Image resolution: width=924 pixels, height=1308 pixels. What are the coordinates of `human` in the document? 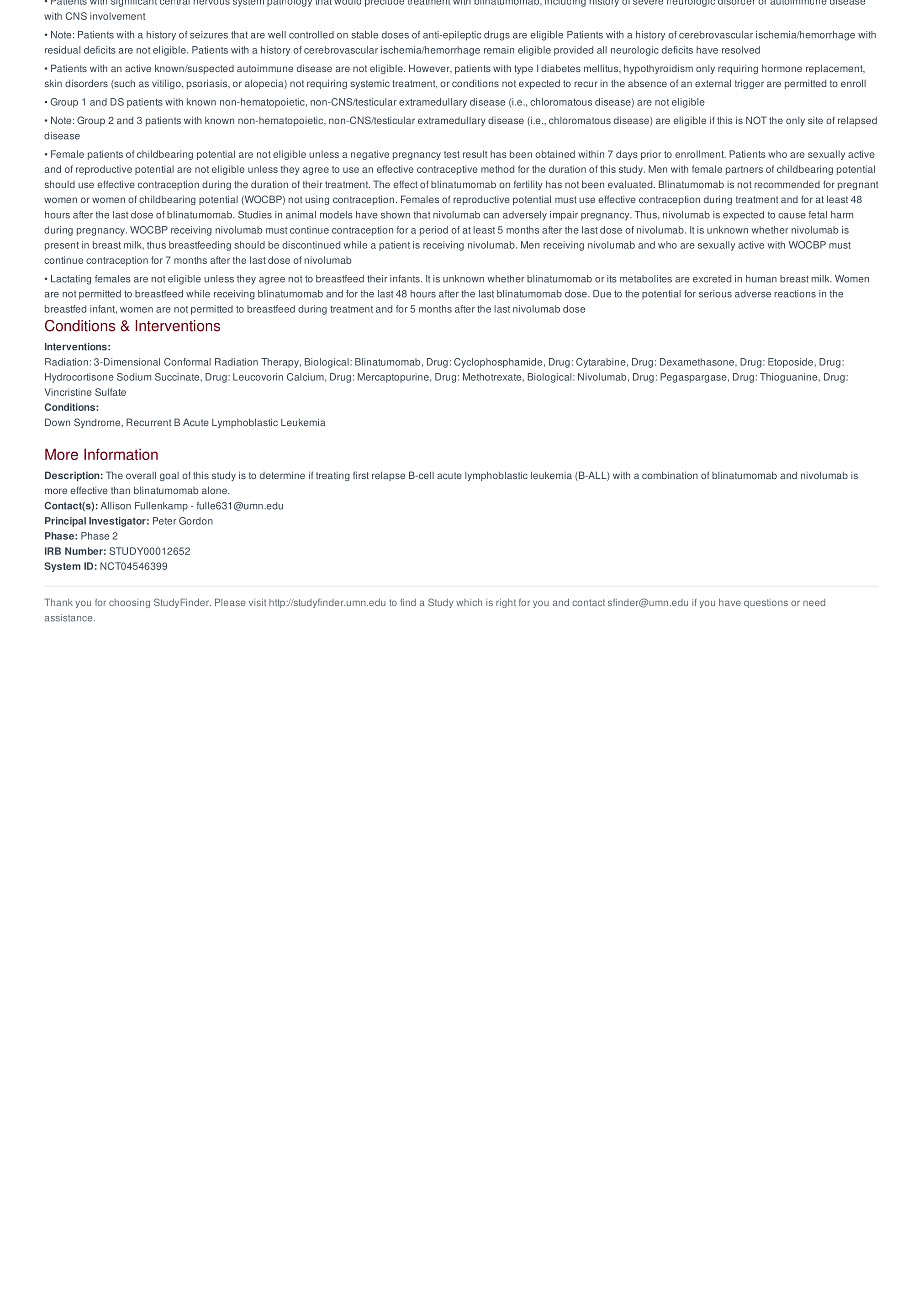 It's located at (761, 279).
